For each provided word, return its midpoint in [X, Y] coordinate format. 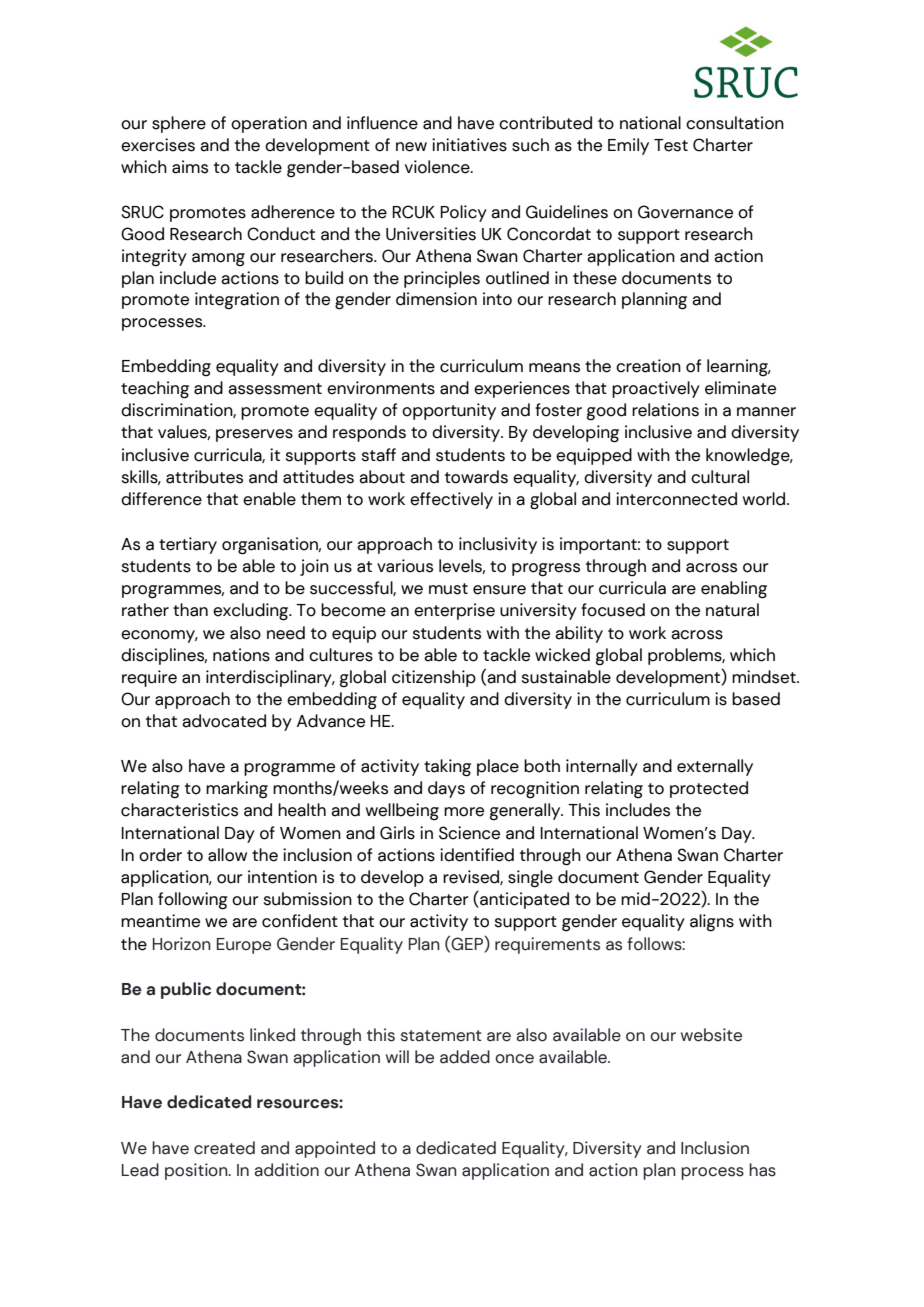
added [465, 1057]
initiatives [469, 145]
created [224, 1148]
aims [190, 167]
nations [241, 655]
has [762, 1170]
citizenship [434, 678]
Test [671, 145]
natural [732, 610]
